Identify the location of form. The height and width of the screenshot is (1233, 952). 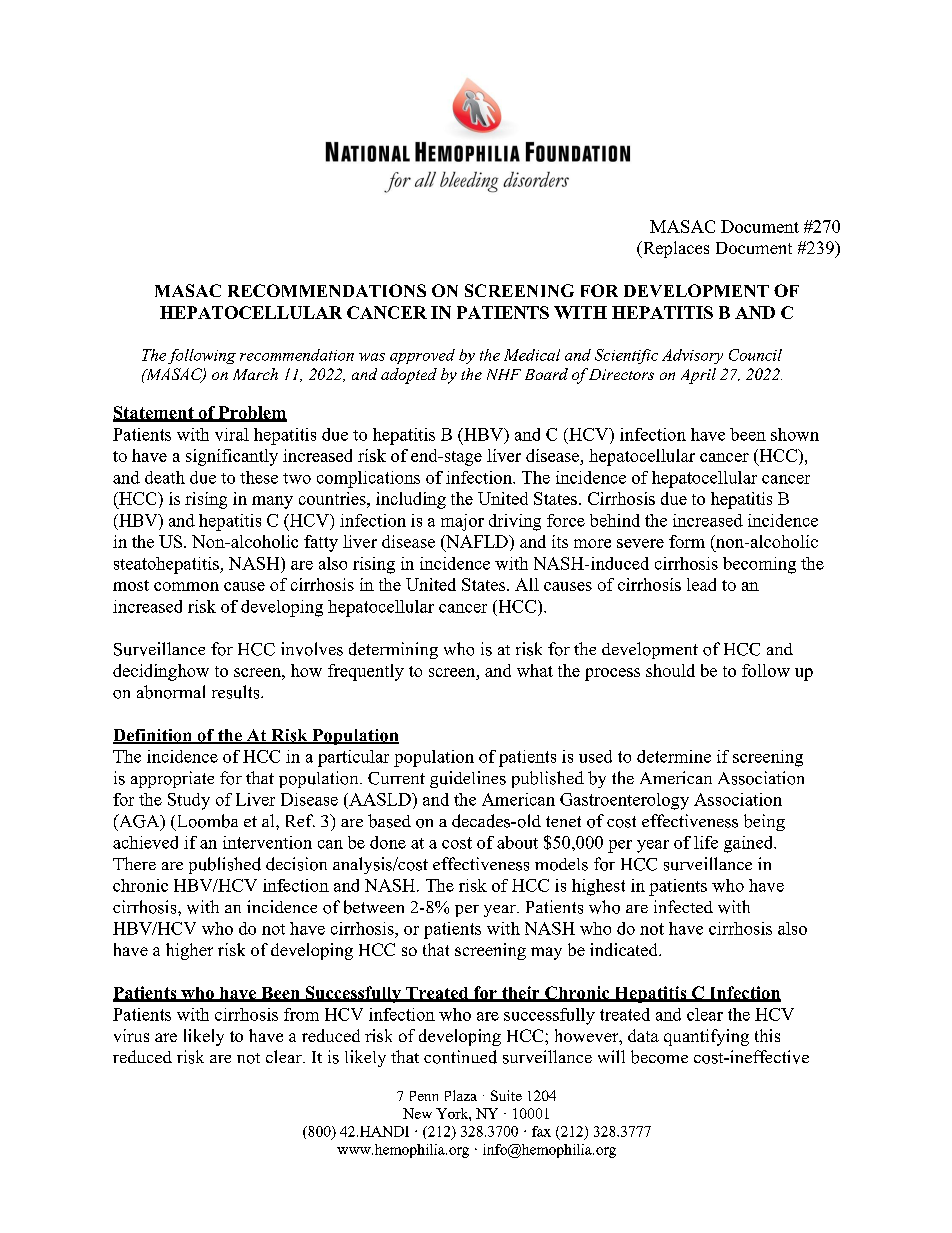
(687, 541).
